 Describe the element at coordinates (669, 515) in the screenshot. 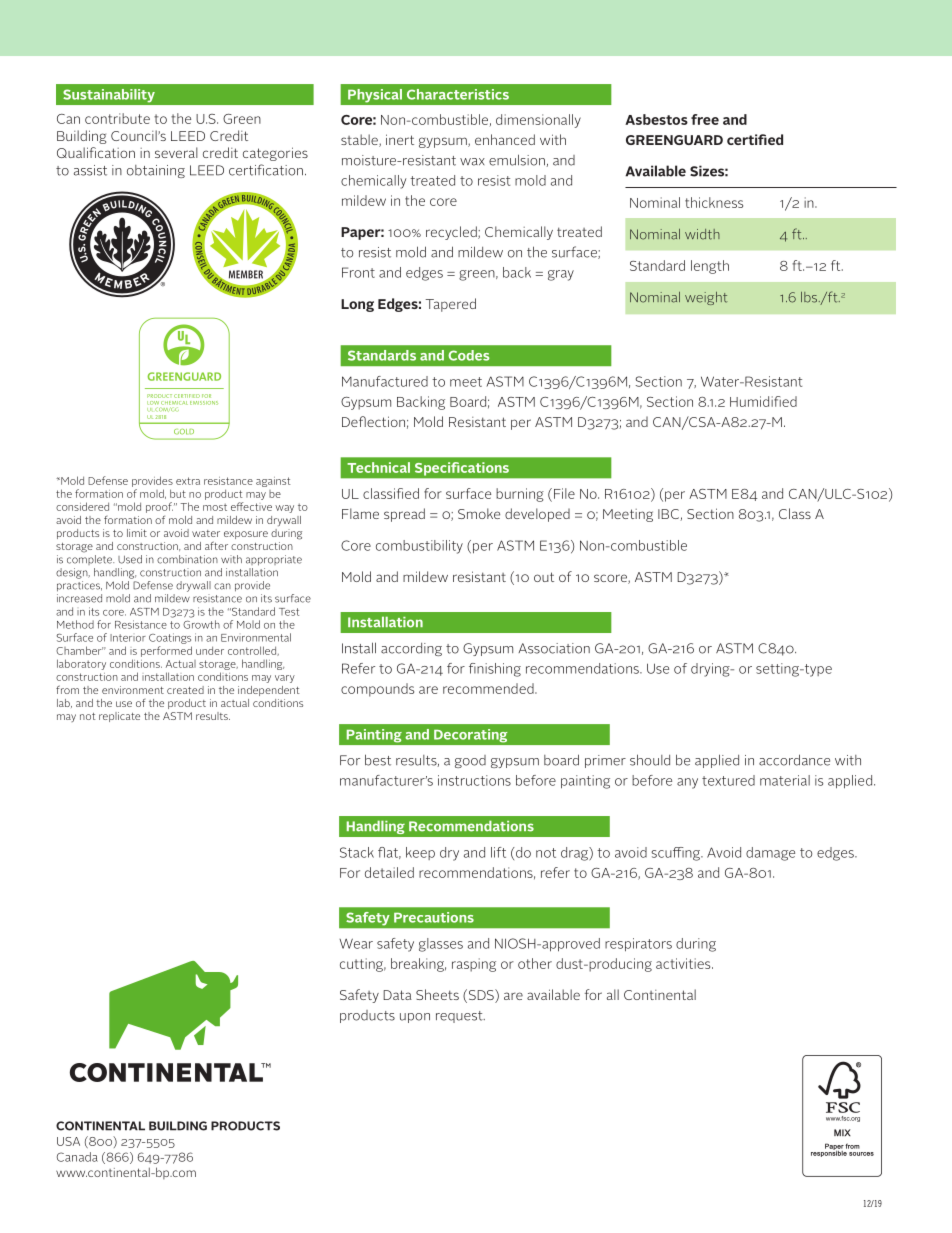

I see `IBC` at that location.
